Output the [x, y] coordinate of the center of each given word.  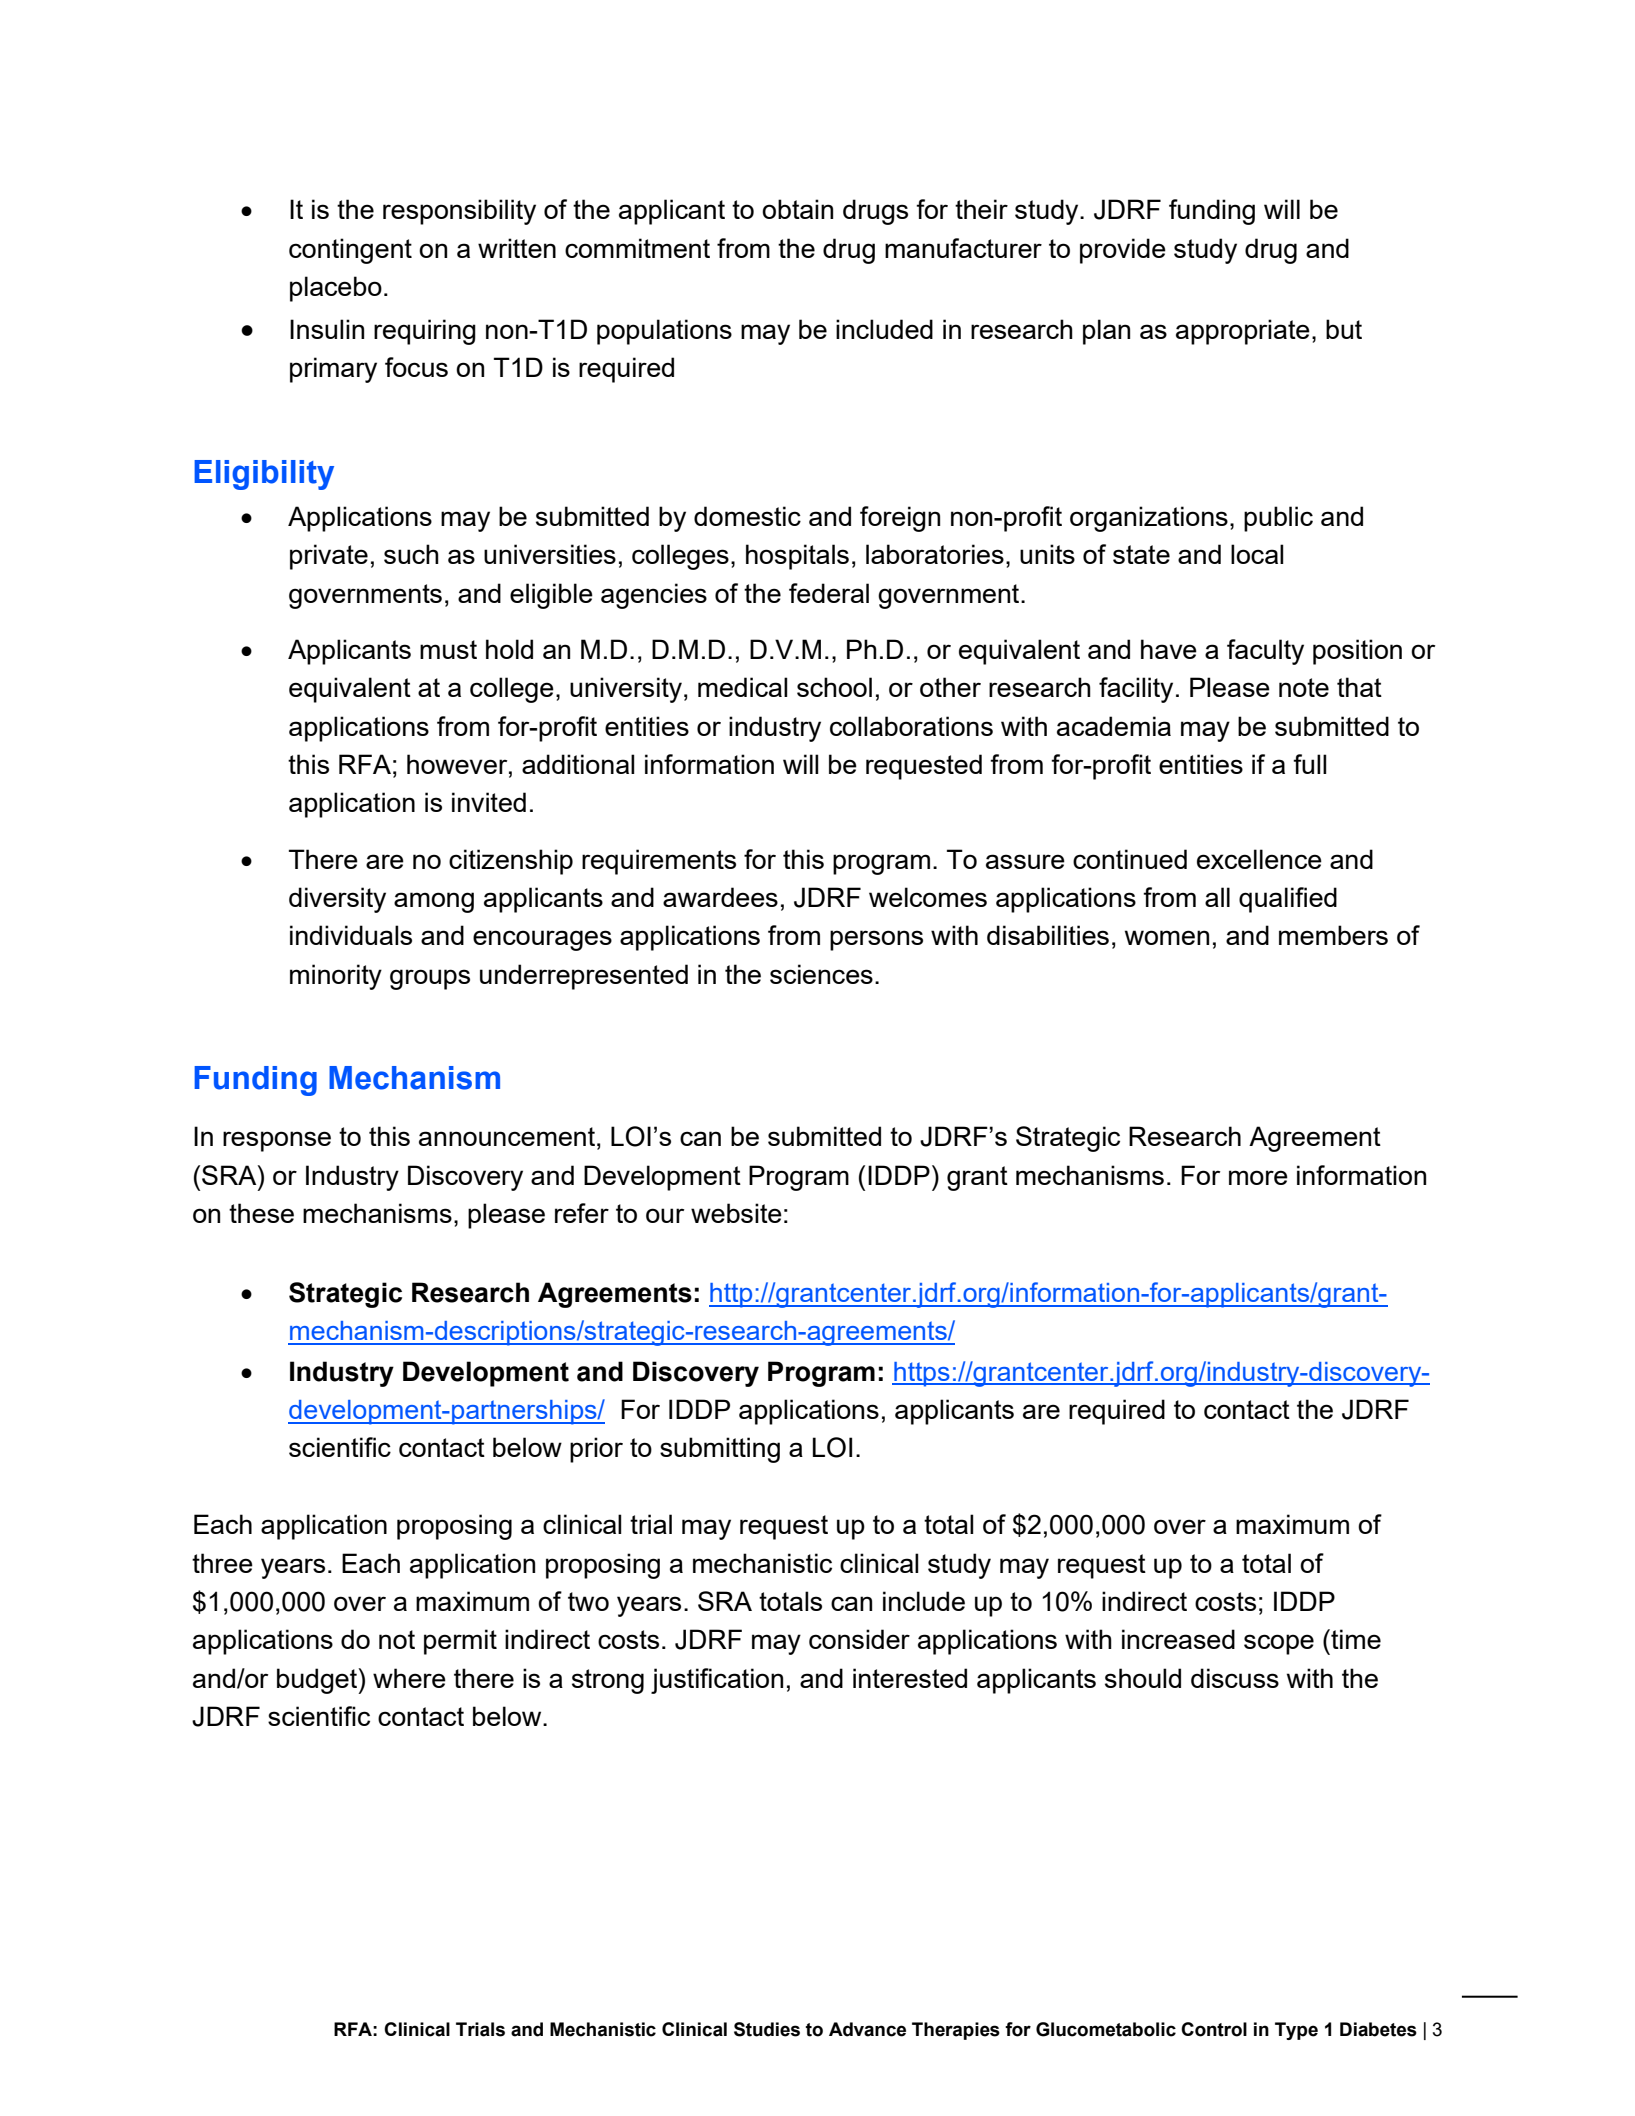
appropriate [1243, 332]
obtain [797, 209]
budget [318, 1681]
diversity [337, 900]
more [1258, 1177]
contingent [350, 251]
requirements [659, 862]
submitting [720, 1450]
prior [596, 1450]
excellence [1259, 859]
